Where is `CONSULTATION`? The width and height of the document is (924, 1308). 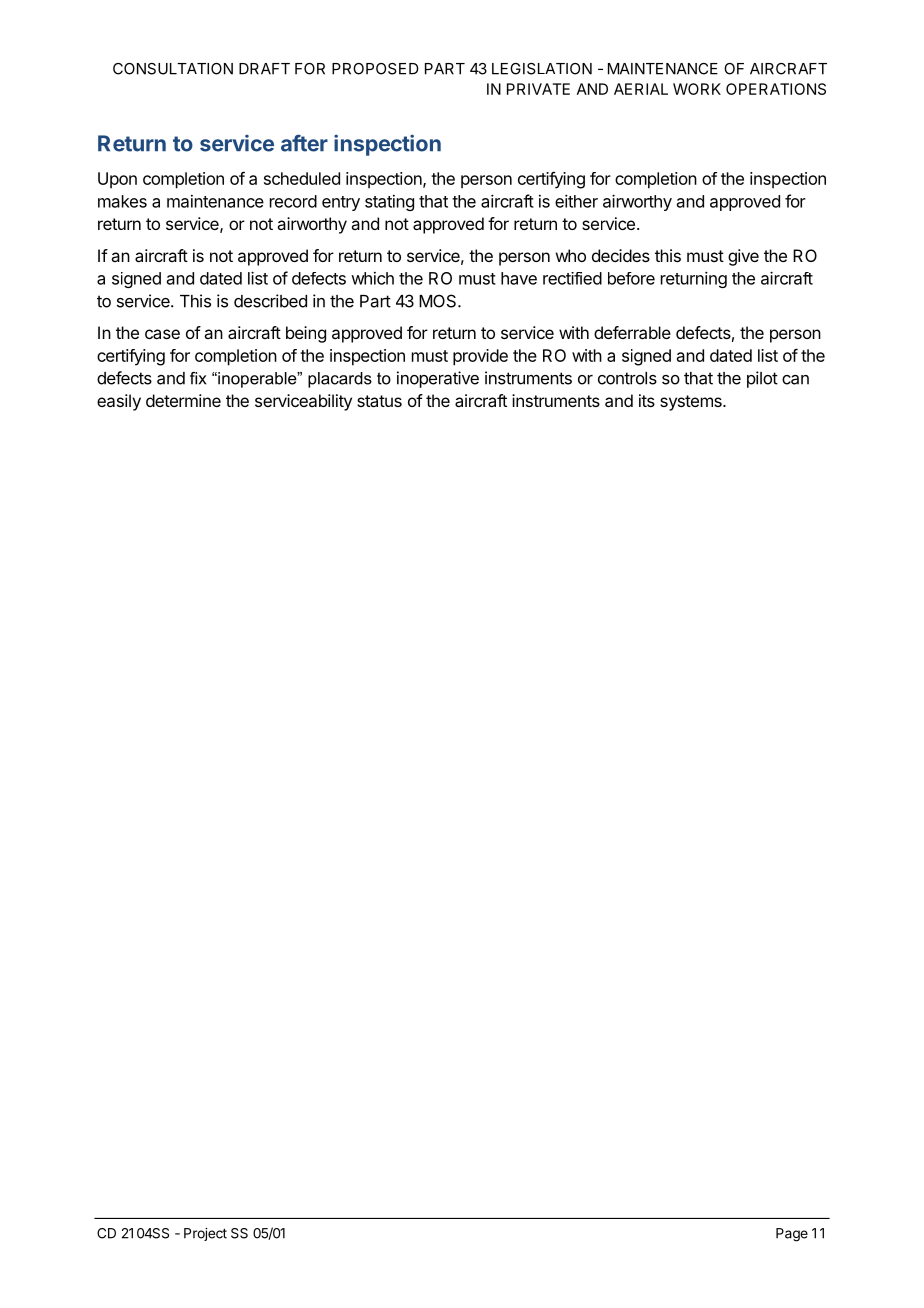 CONSULTATION is located at coordinates (173, 69).
